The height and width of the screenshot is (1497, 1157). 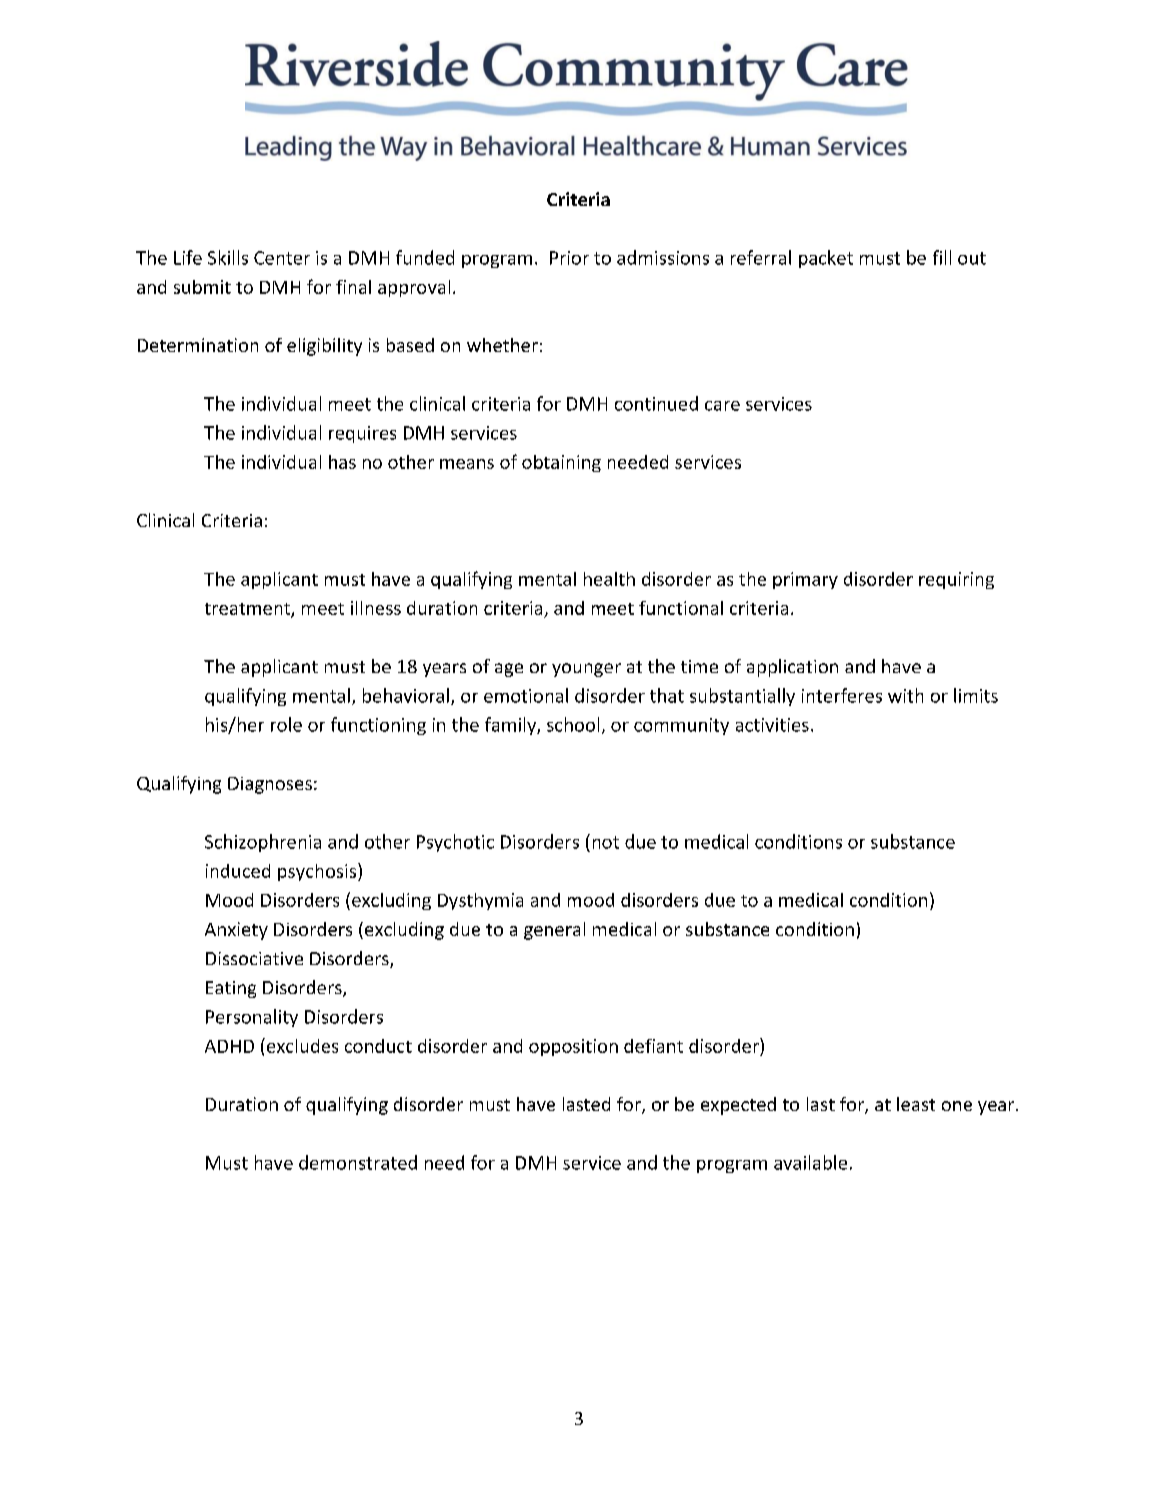 What do you see at coordinates (569, 258) in the screenshot?
I see `Prior` at bounding box center [569, 258].
